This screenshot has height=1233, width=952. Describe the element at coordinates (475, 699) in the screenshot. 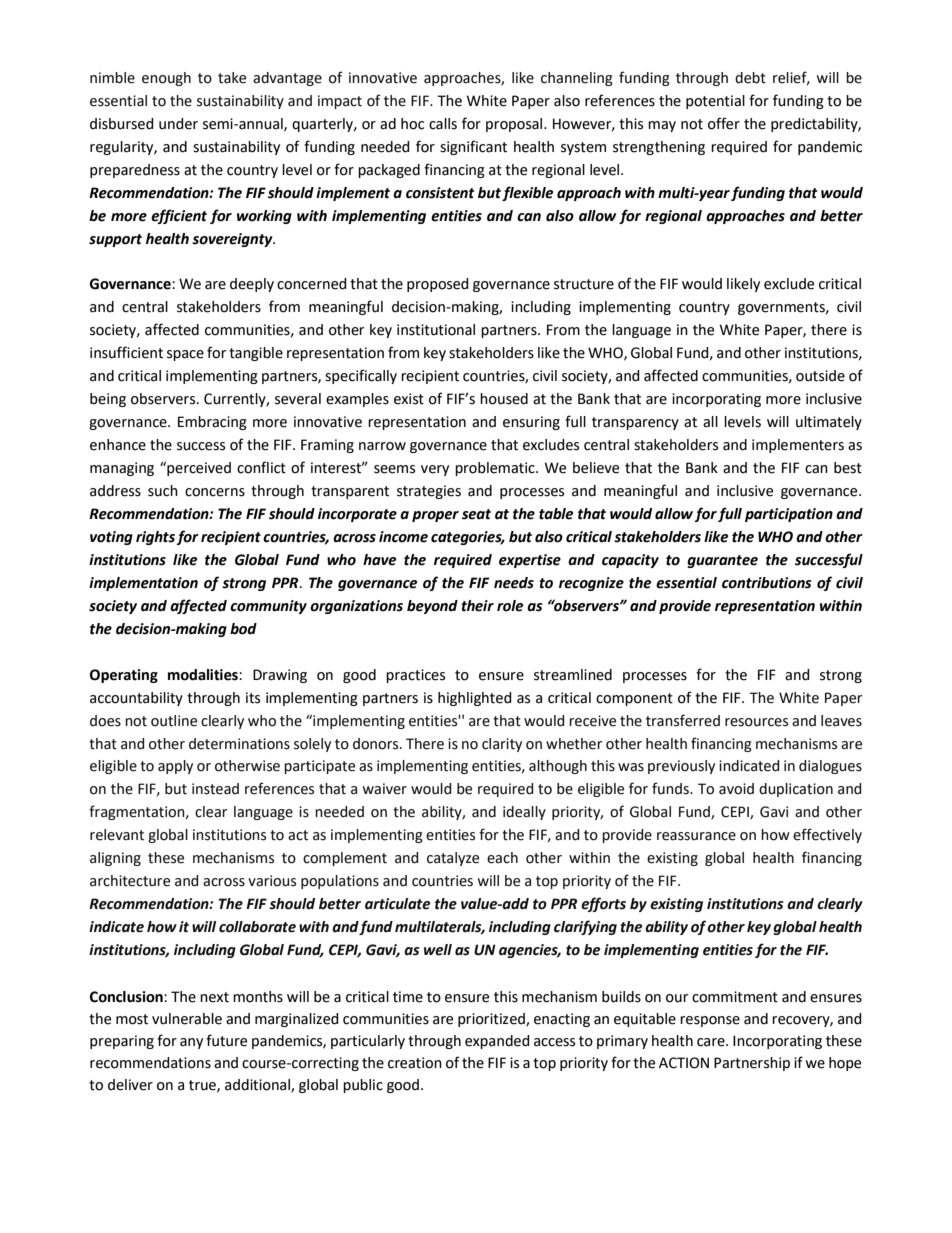

I see `highlighted` at that location.
